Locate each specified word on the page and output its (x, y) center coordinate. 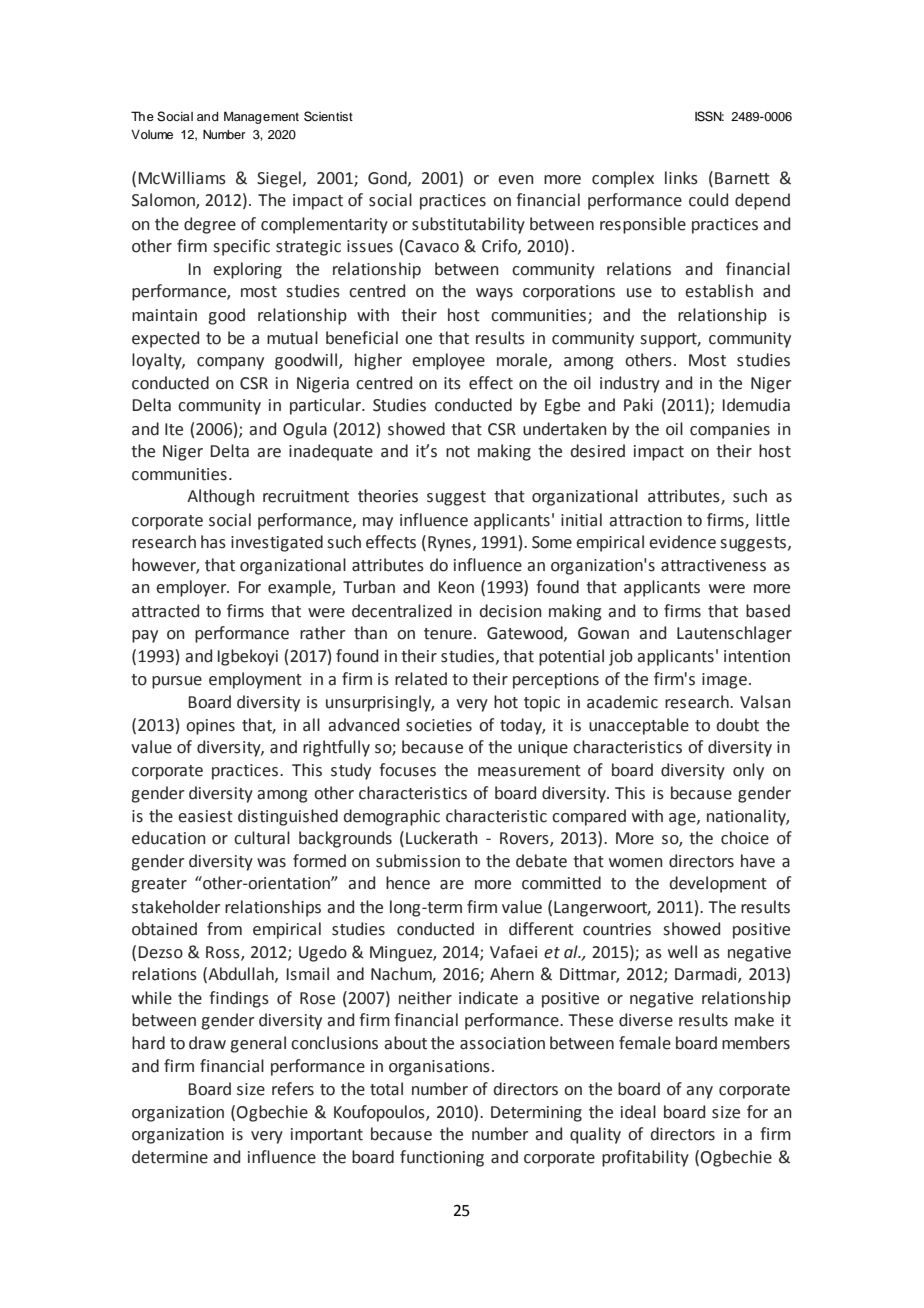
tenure (448, 634)
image (724, 681)
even (516, 180)
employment (255, 680)
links (681, 178)
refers (293, 1089)
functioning (442, 1158)
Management (261, 117)
